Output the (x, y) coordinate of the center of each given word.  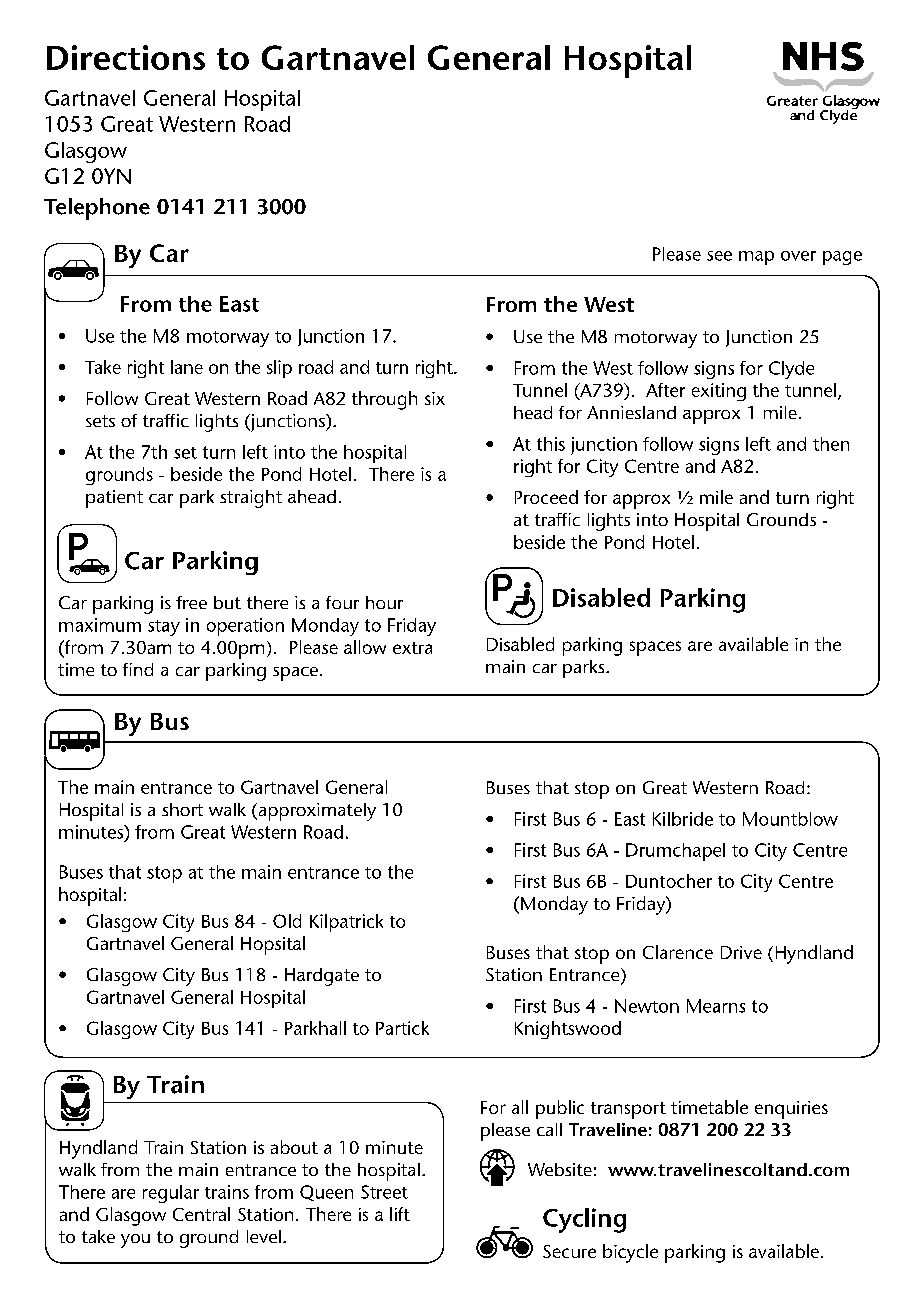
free (191, 602)
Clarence (678, 952)
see (719, 256)
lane (187, 367)
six (435, 398)
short (182, 809)
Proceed (546, 497)
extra (412, 648)
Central (201, 1214)
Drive (741, 952)
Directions (126, 57)
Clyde (791, 370)
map (756, 258)
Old (287, 921)
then (831, 444)
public (560, 1109)
